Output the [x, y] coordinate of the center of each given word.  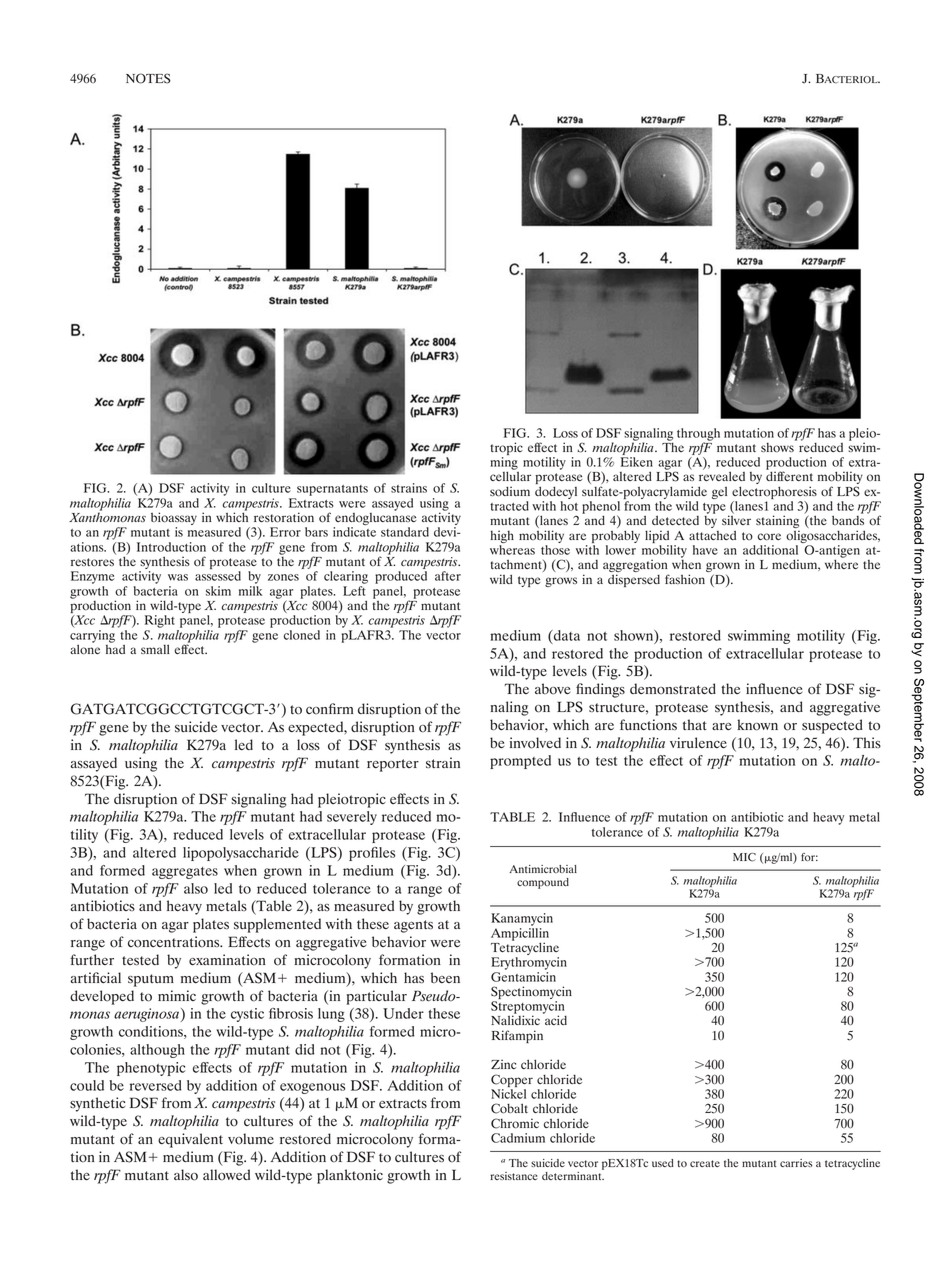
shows [778, 446]
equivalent [190, 1140]
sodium [510, 491]
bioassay [174, 520]
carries [796, 1163]
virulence [698, 743]
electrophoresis [774, 492]
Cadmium [518, 1138]
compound [543, 883]
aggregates [185, 873]
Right [160, 621]
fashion [685, 579]
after [448, 576]
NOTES [148, 78]
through [698, 435]
